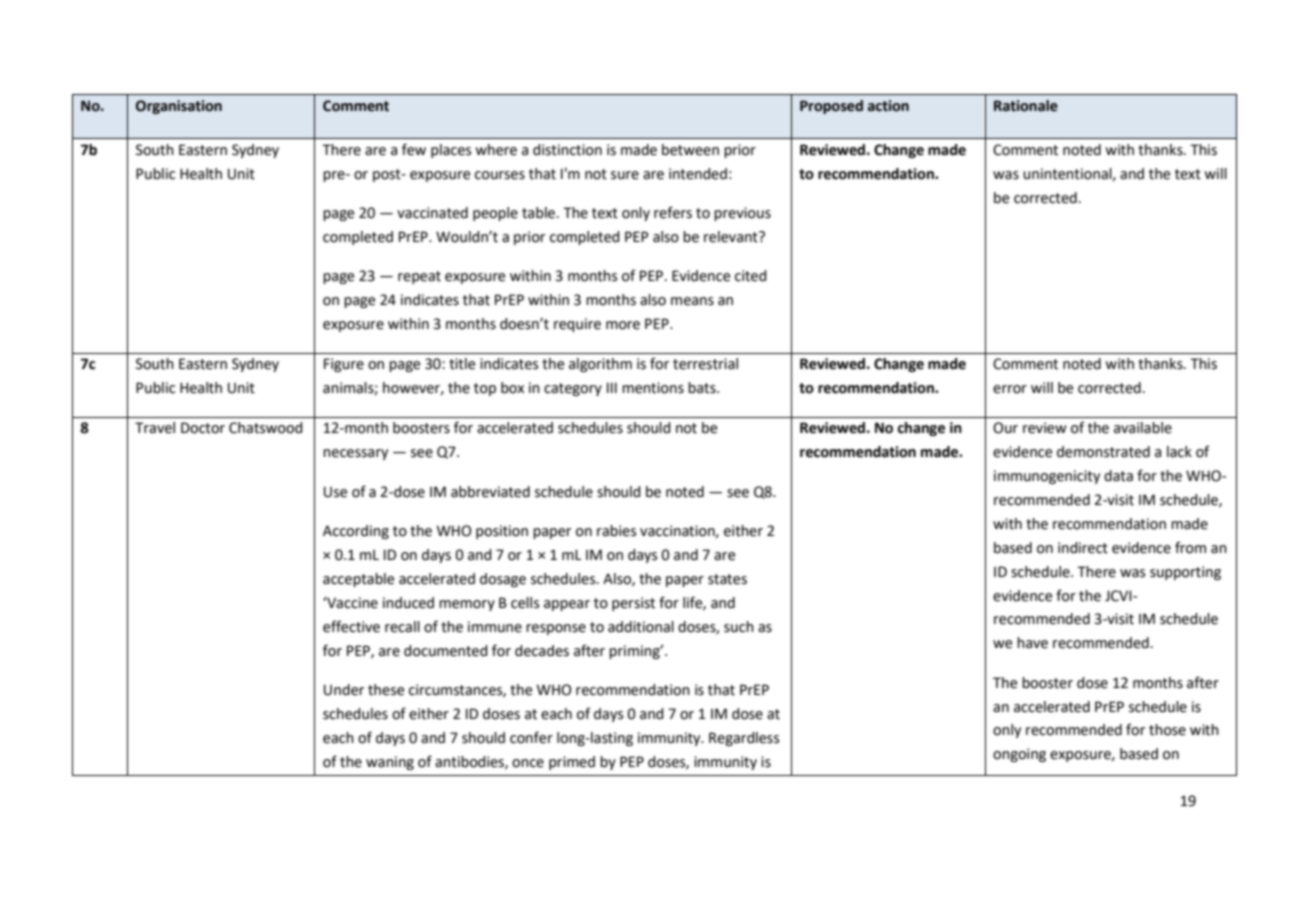  What do you see at coordinates (623, 325) in the screenshot?
I see `more` at bounding box center [623, 325].
